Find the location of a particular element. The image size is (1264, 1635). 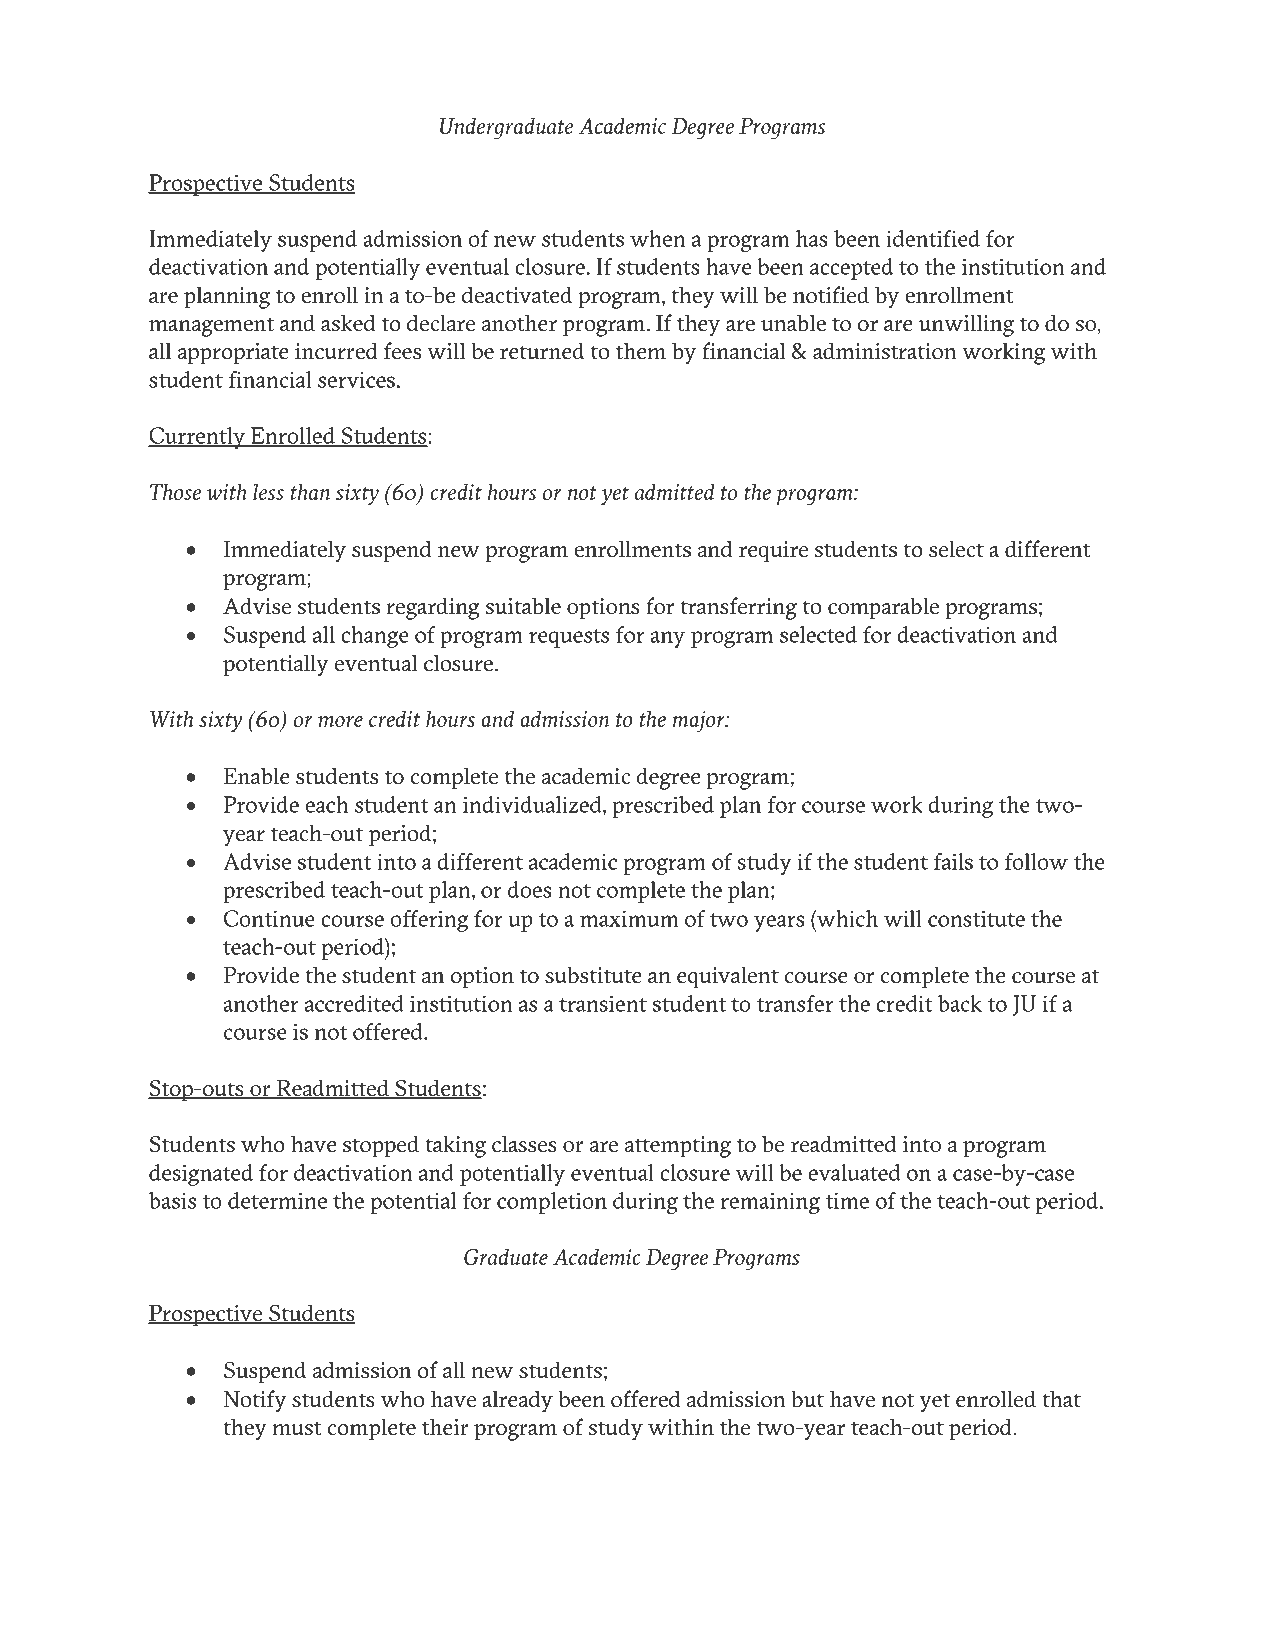

less is located at coordinates (268, 492).
